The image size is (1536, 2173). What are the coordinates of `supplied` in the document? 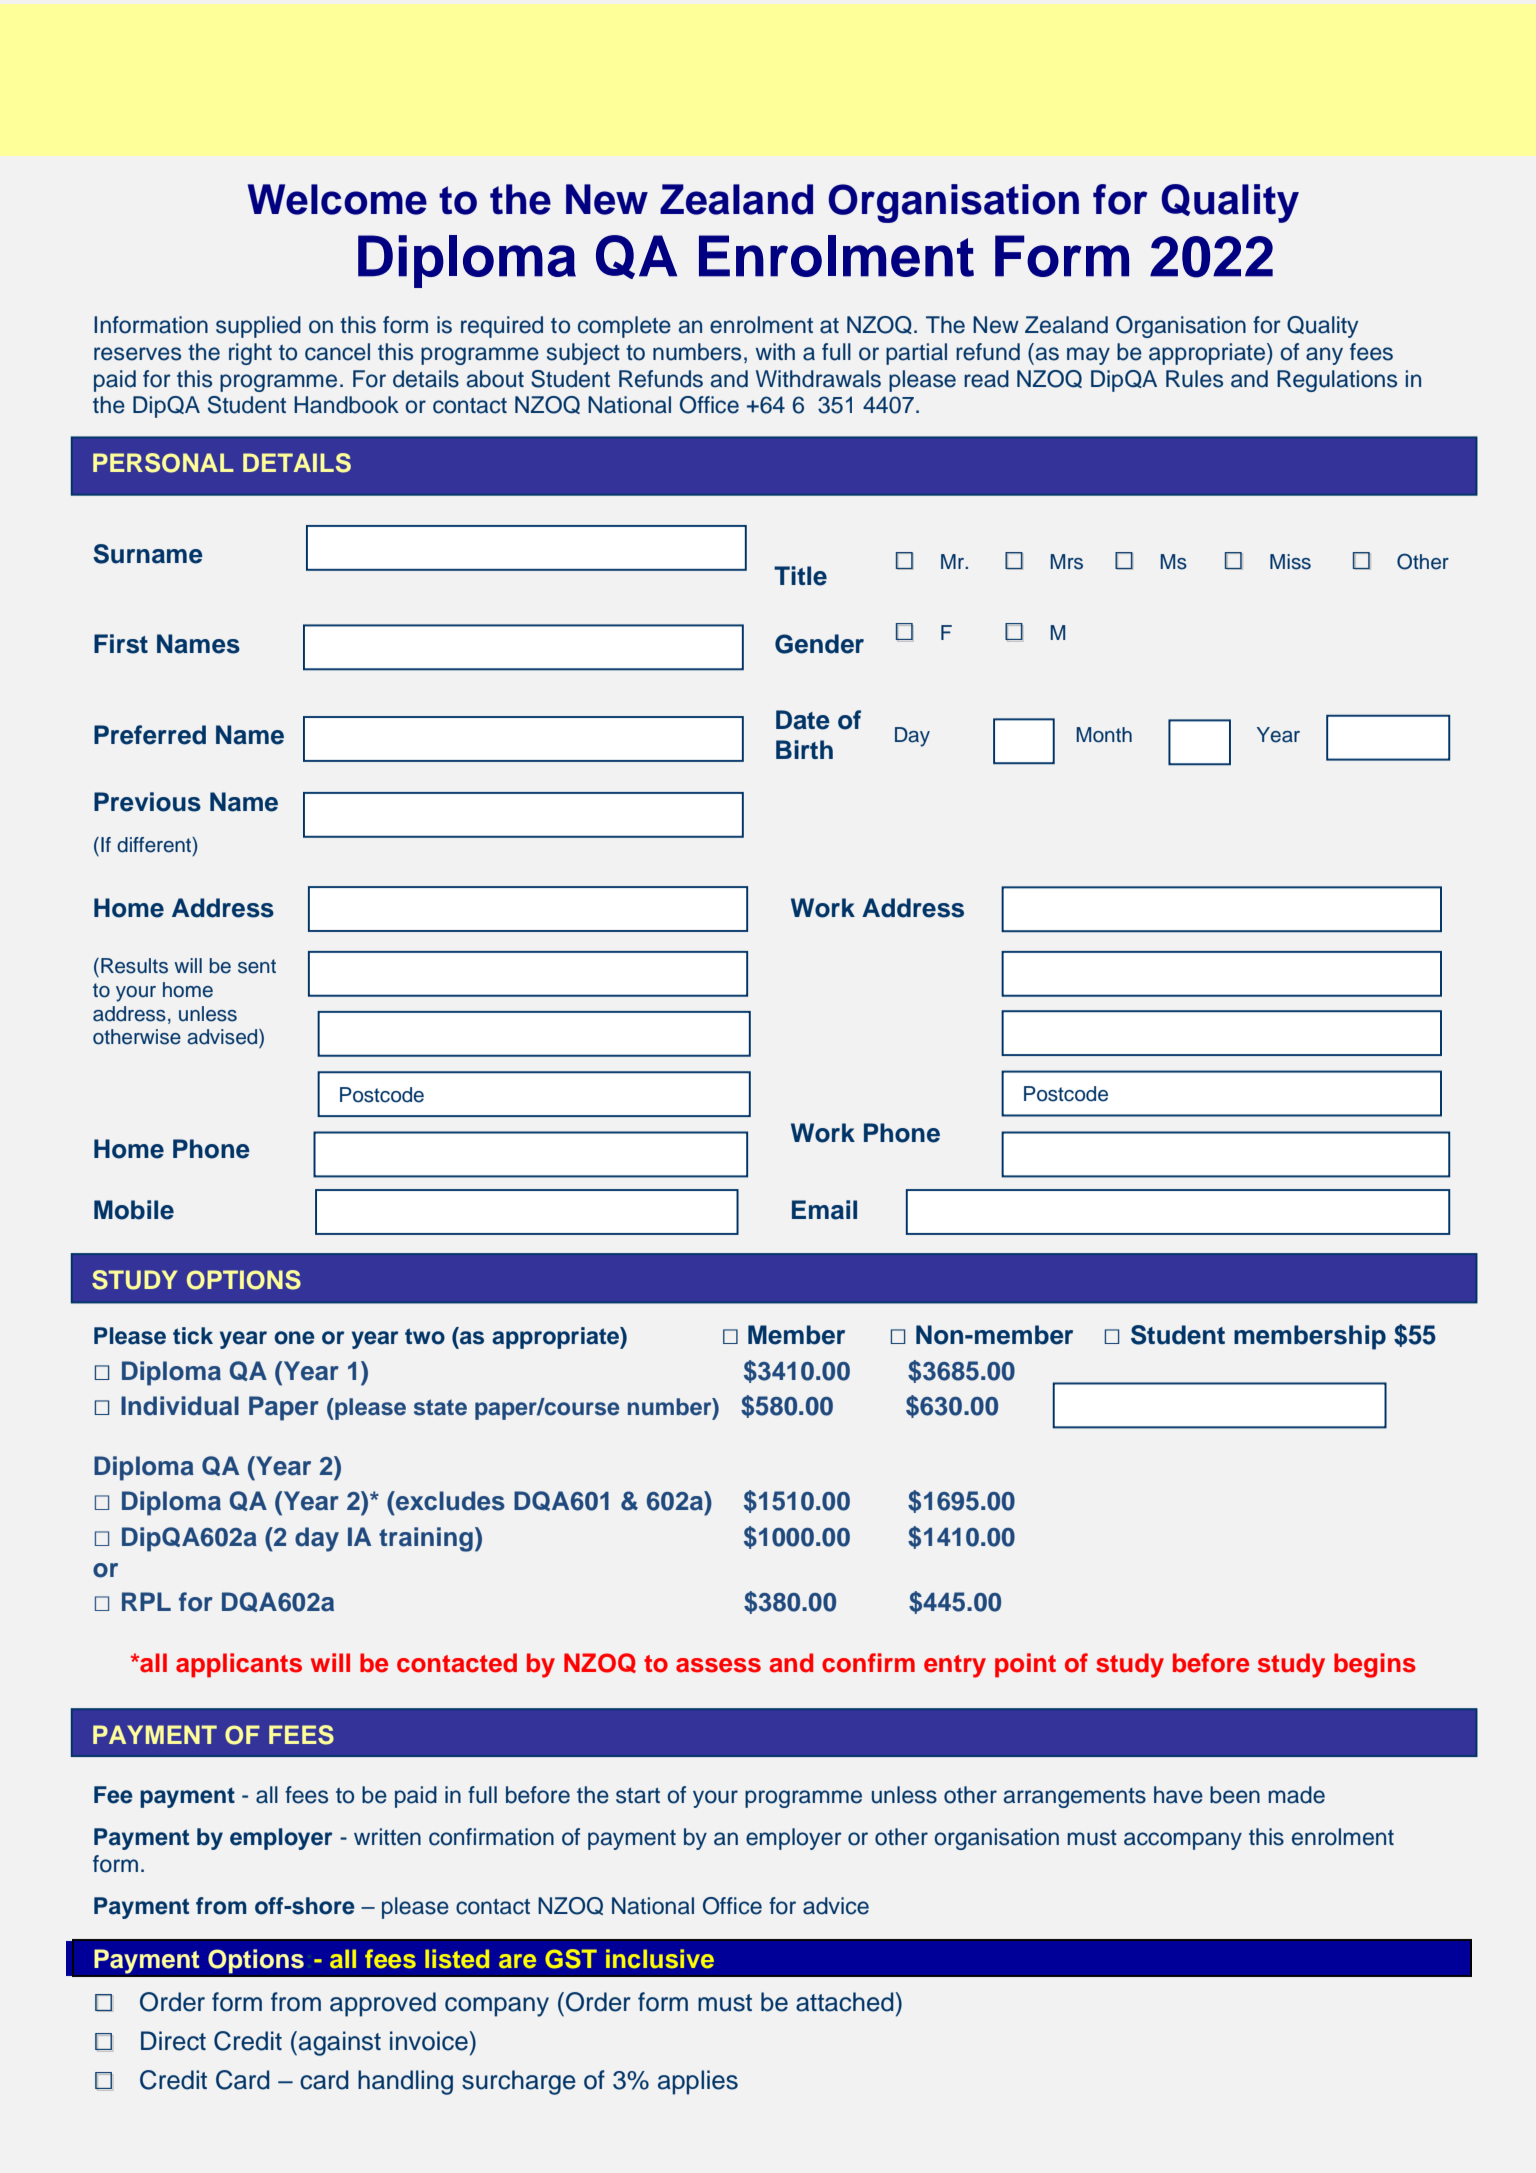 It's located at (258, 327).
